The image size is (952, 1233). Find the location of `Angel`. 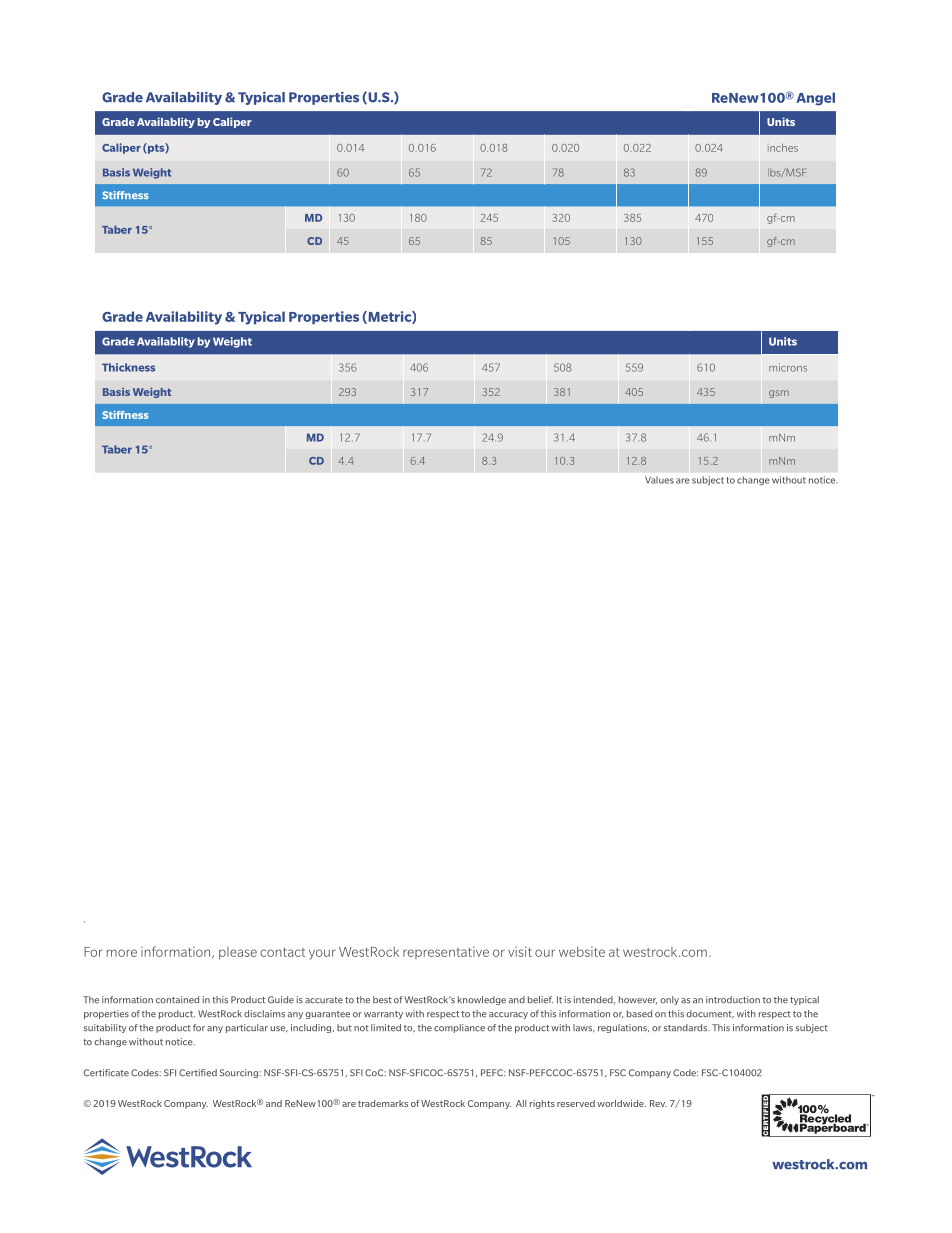

Angel is located at coordinates (815, 99).
